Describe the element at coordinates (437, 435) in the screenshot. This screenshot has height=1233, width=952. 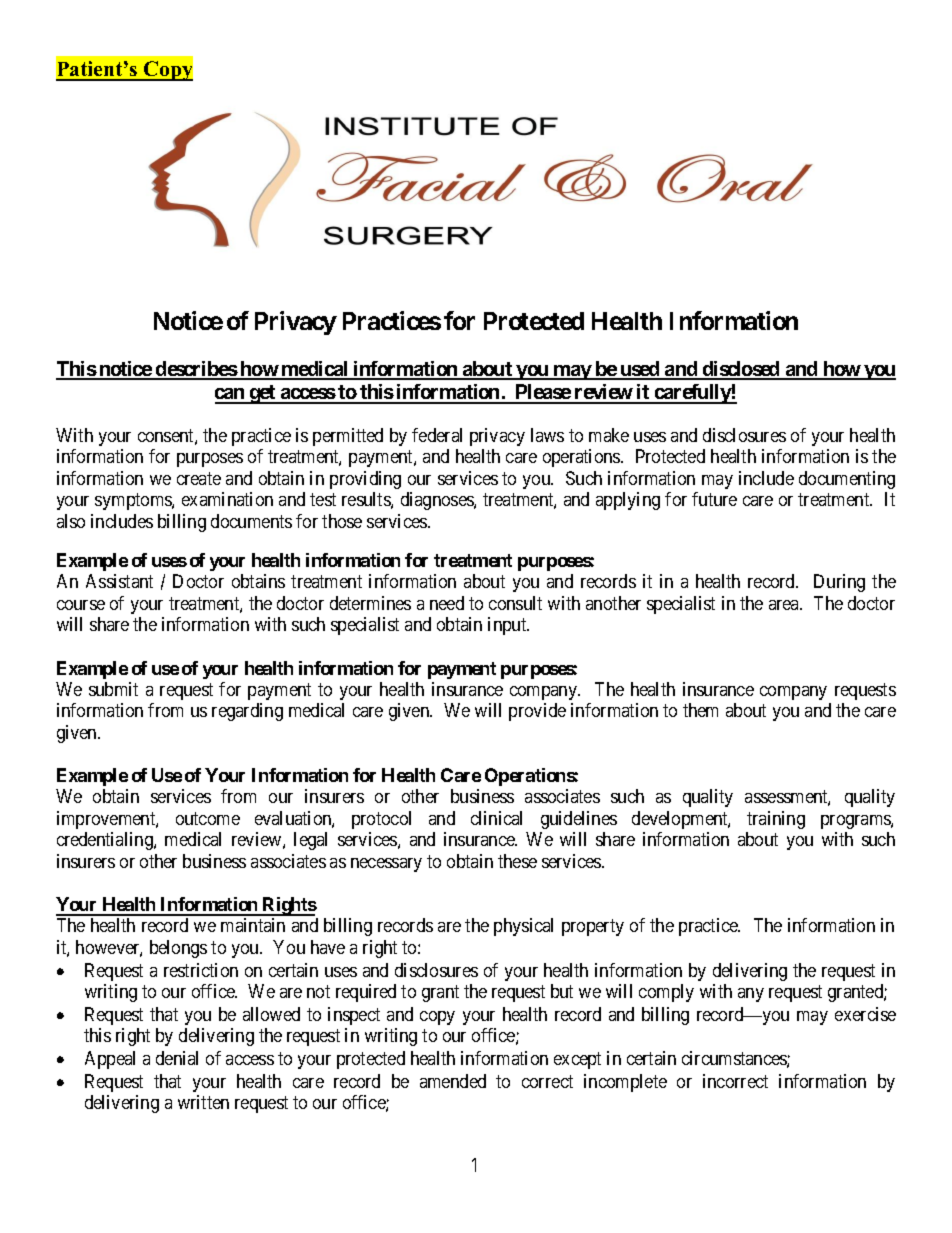
I see `federal` at that location.
